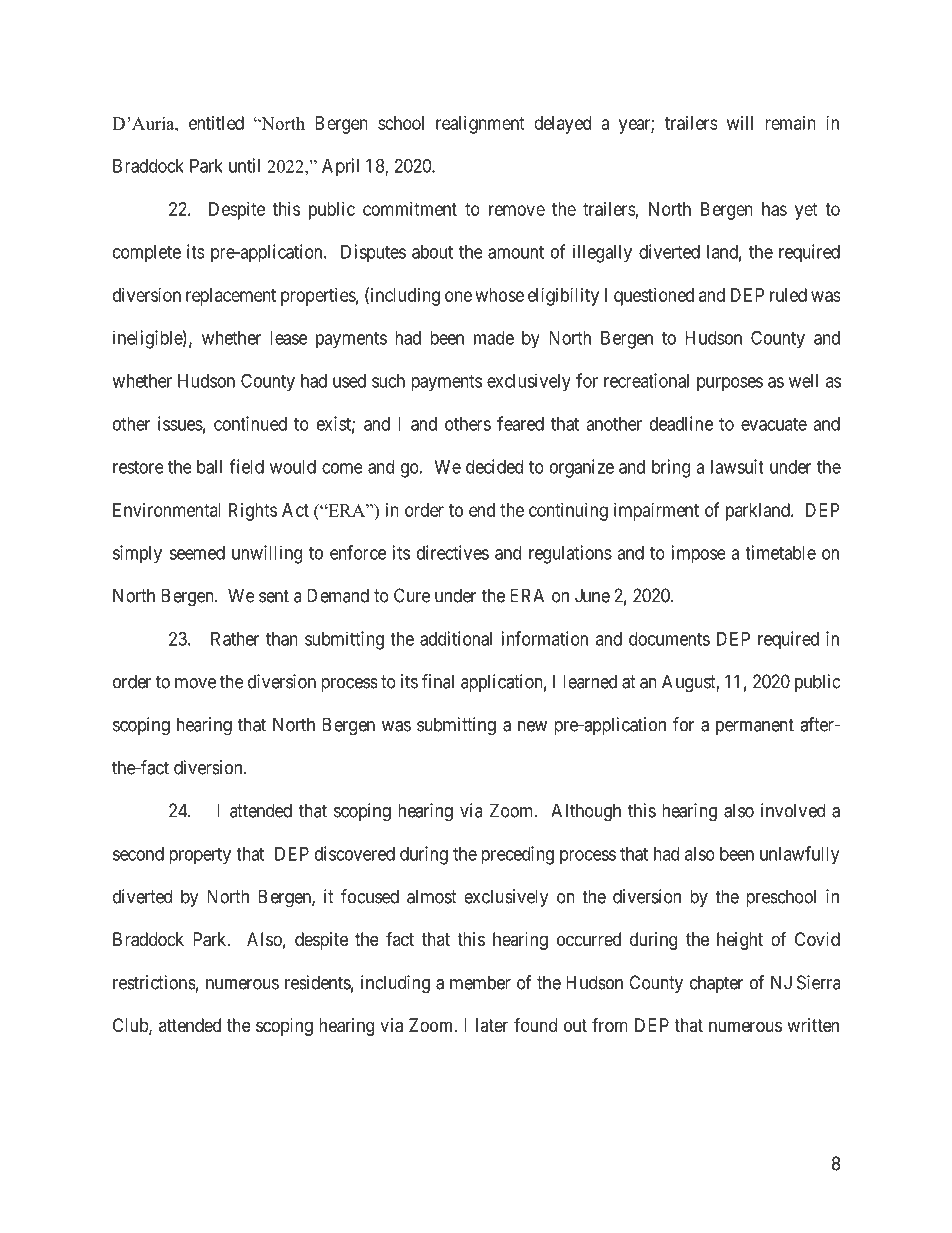 The image size is (952, 1233). I want to click on property, so click(200, 856).
